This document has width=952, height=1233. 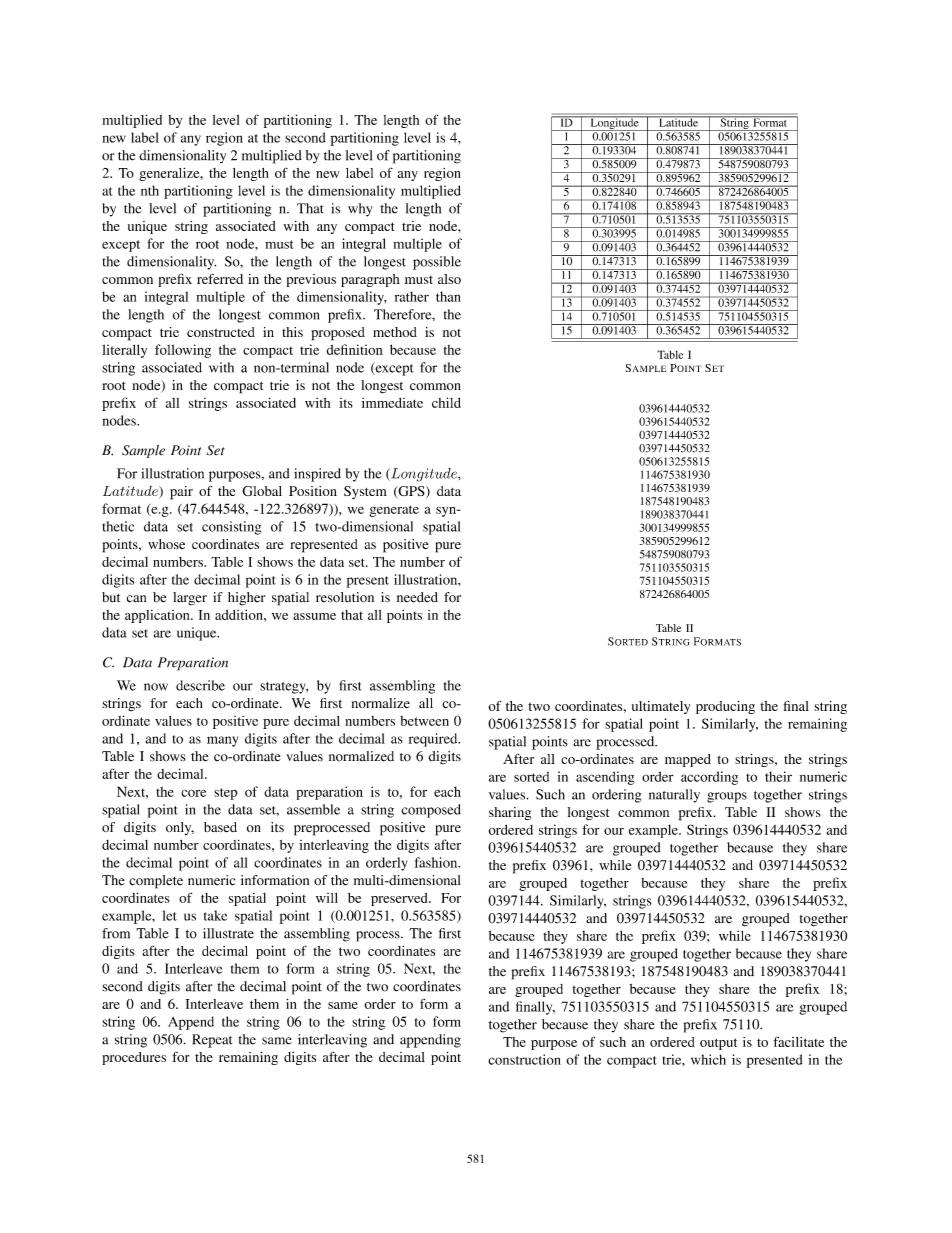 I want to click on nth, so click(x=150, y=190).
